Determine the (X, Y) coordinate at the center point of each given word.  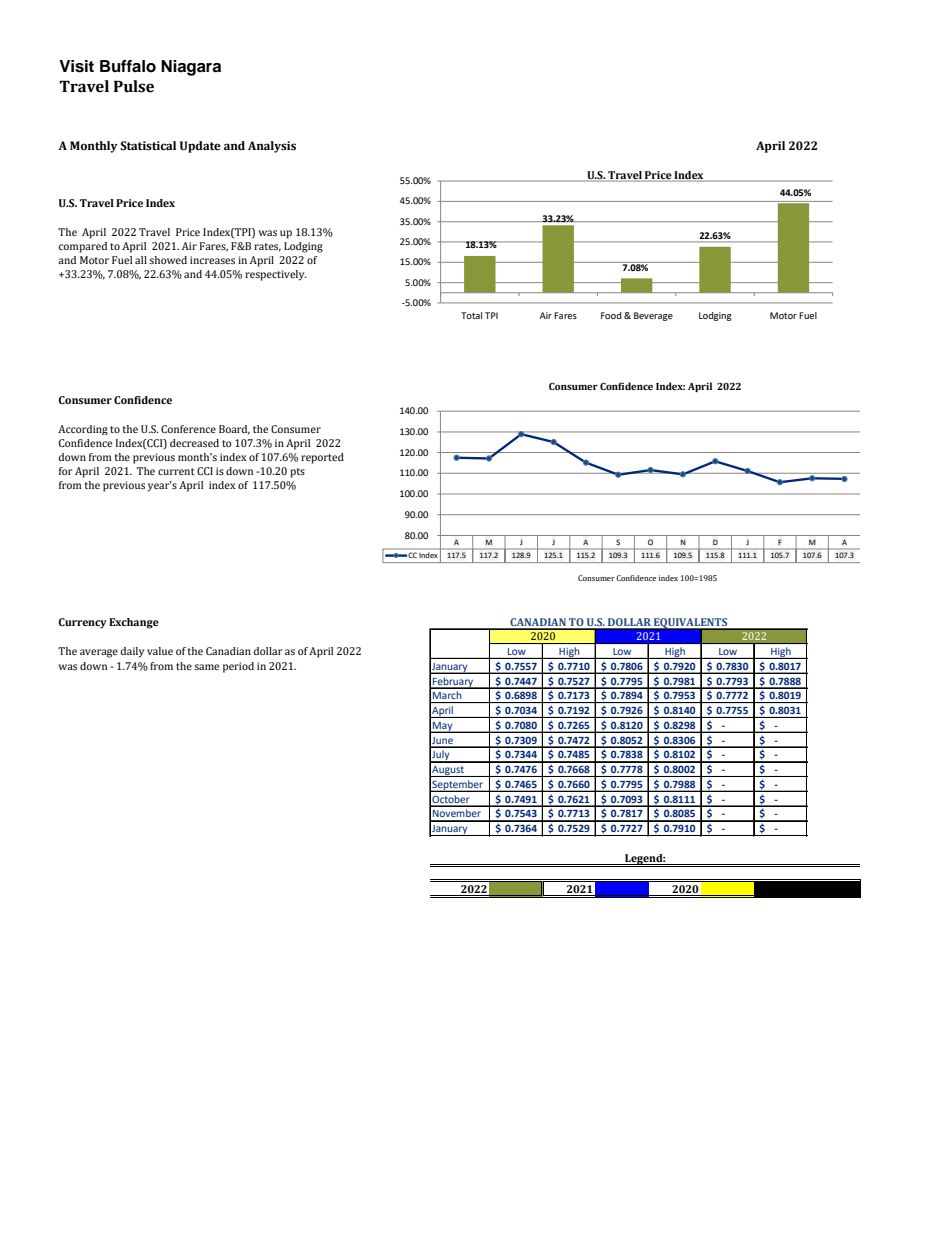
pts (297, 473)
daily (132, 652)
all (141, 260)
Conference (188, 429)
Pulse (134, 86)
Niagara (191, 68)
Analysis (272, 147)
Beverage (653, 316)
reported (322, 458)
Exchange (134, 623)
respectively (276, 275)
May (443, 727)
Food (611, 315)
